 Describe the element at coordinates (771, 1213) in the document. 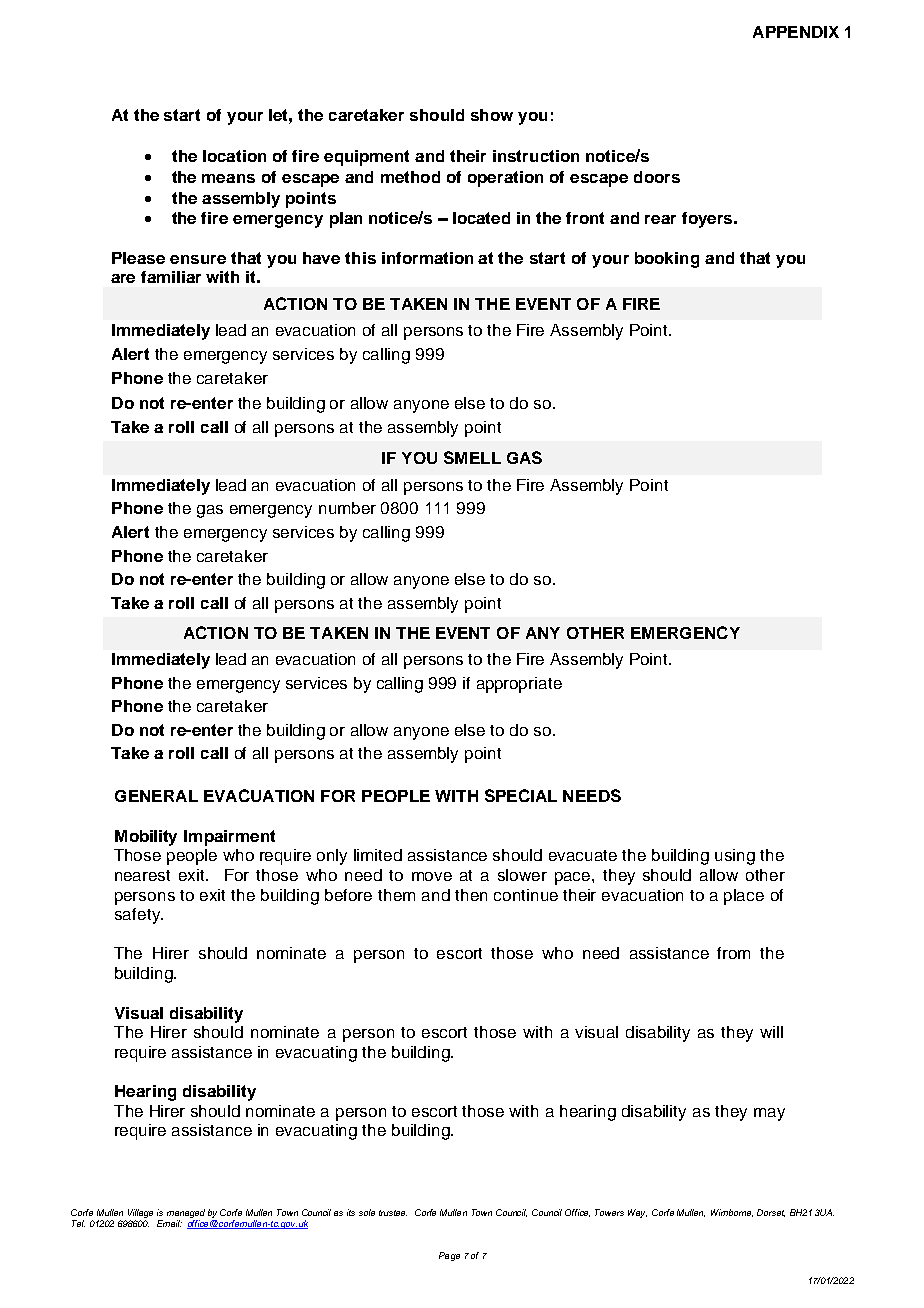

I see `Dorset` at that location.
